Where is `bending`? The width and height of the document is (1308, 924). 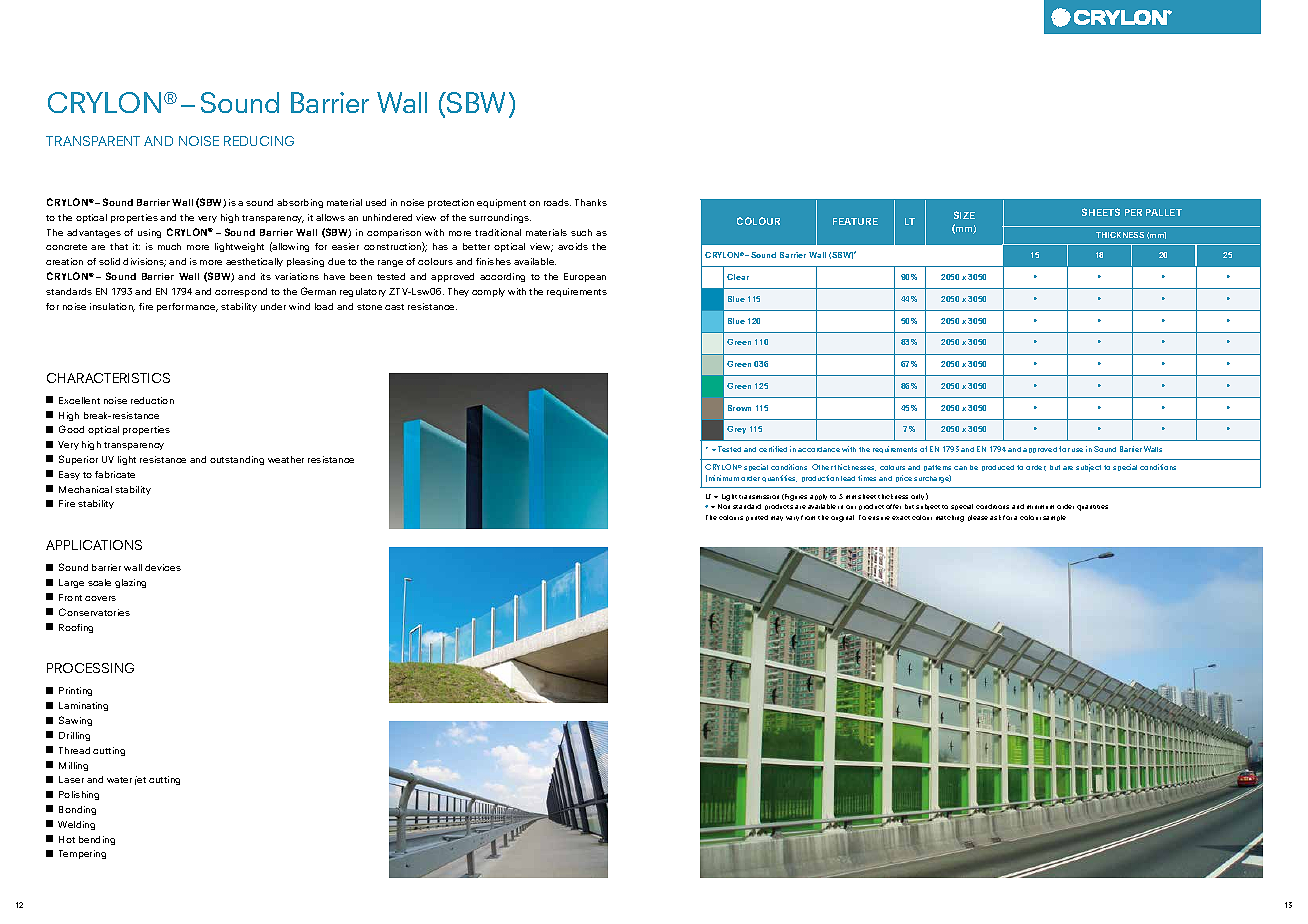
bending is located at coordinates (97, 840).
